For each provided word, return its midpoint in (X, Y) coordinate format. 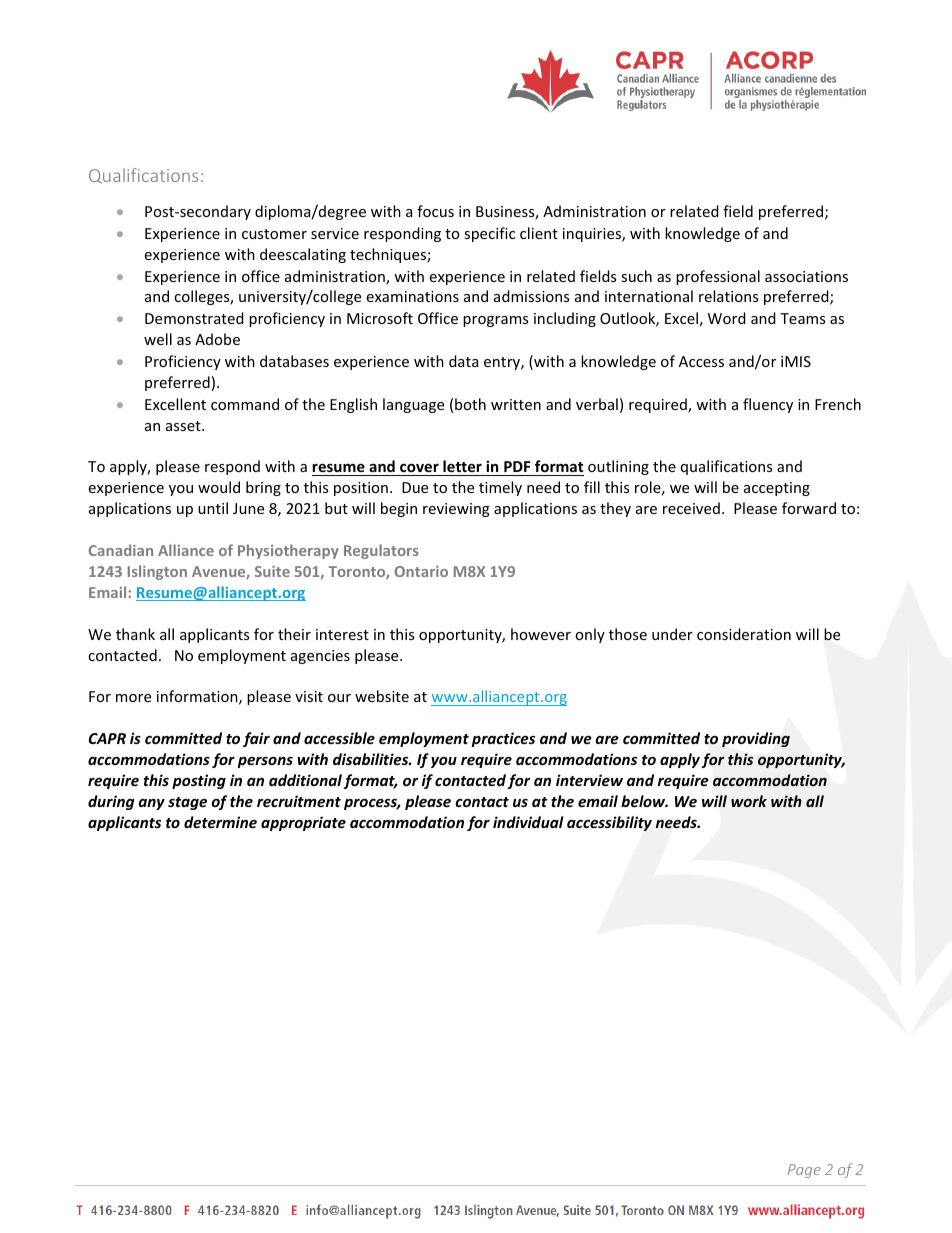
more (133, 698)
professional (718, 277)
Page (804, 1171)
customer (274, 234)
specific (489, 234)
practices (503, 739)
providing (756, 739)
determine (220, 822)
